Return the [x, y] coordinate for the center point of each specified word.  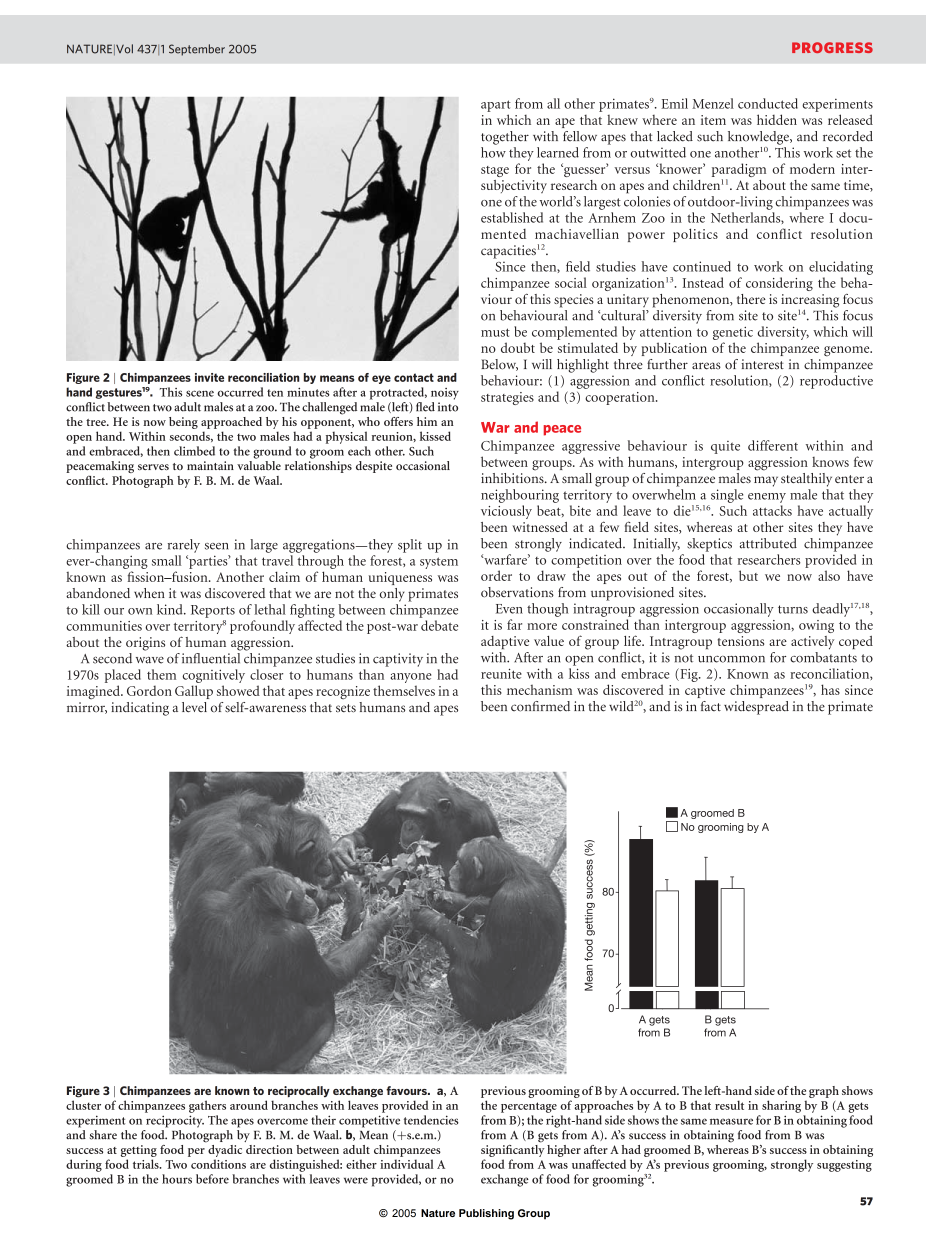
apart [496, 106]
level [194, 707]
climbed [194, 451]
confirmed [540, 706]
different [773, 445]
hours [177, 1179]
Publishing [486, 1214]
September [197, 50]
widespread [756, 708]
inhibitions [513, 476]
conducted [768, 103]
